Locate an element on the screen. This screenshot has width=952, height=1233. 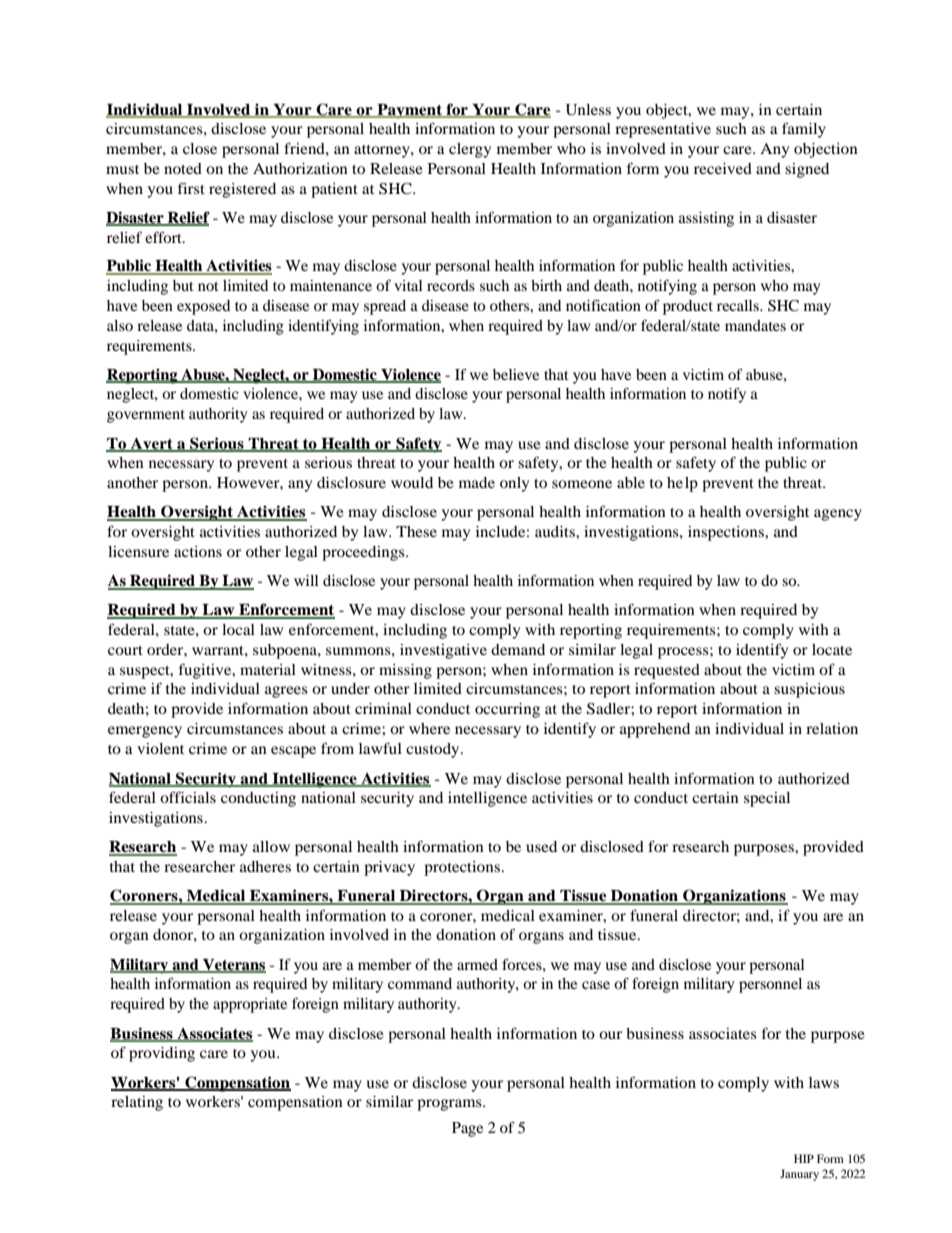
clergy is located at coordinates (470, 150).
